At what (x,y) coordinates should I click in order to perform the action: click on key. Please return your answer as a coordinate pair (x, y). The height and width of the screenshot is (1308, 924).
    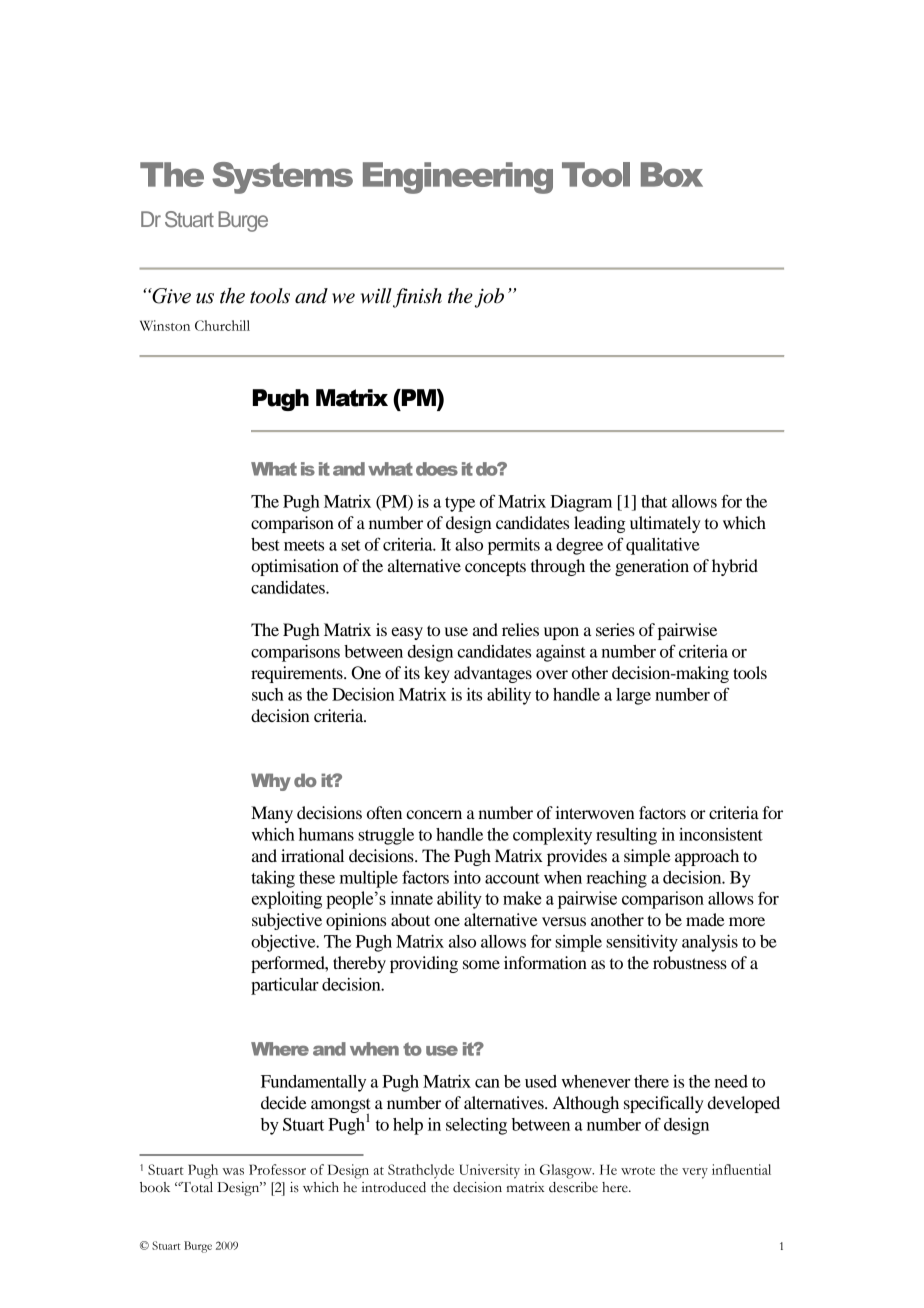
    Looking at the image, I should click on (437, 674).
